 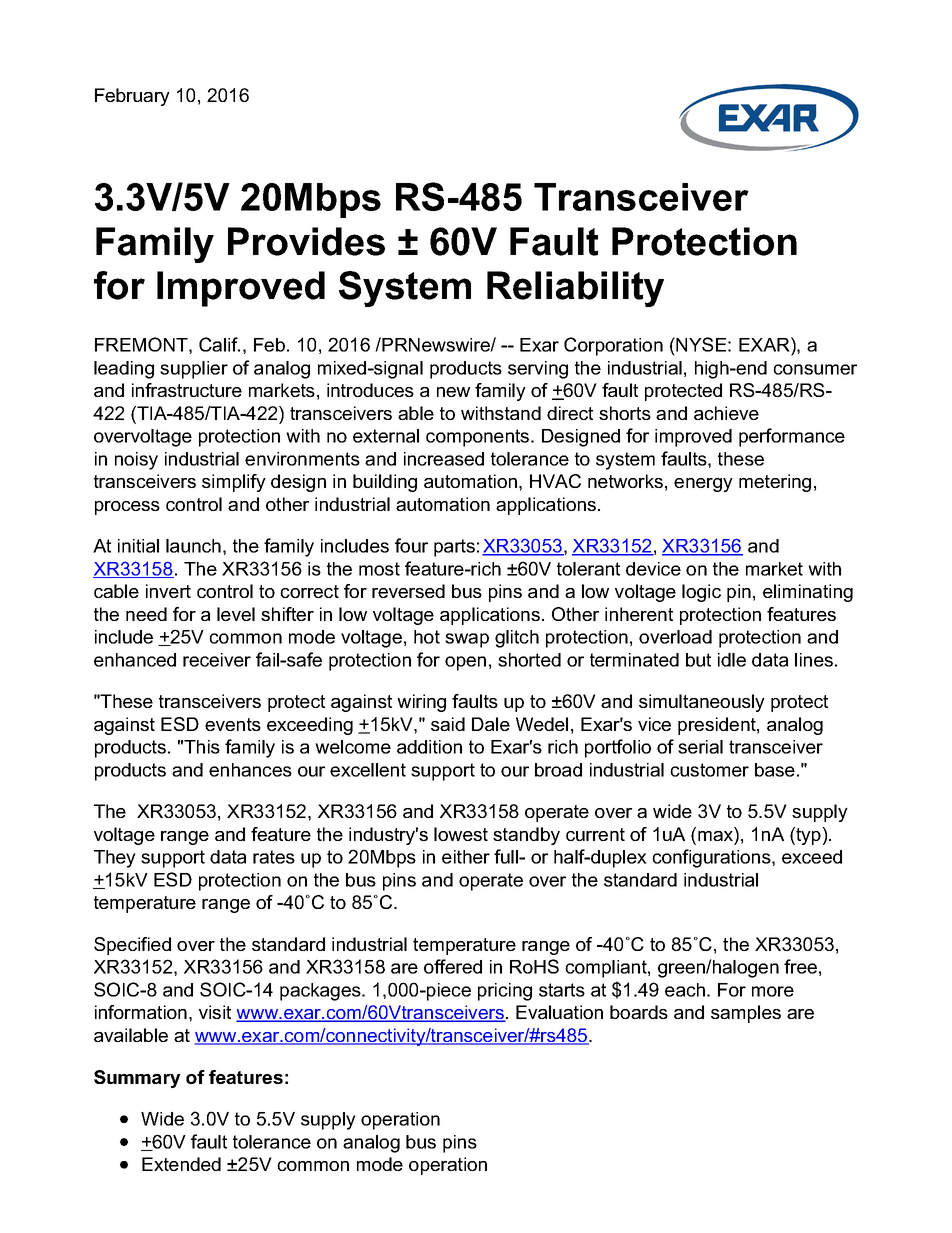 I want to click on energy, so click(x=703, y=485).
